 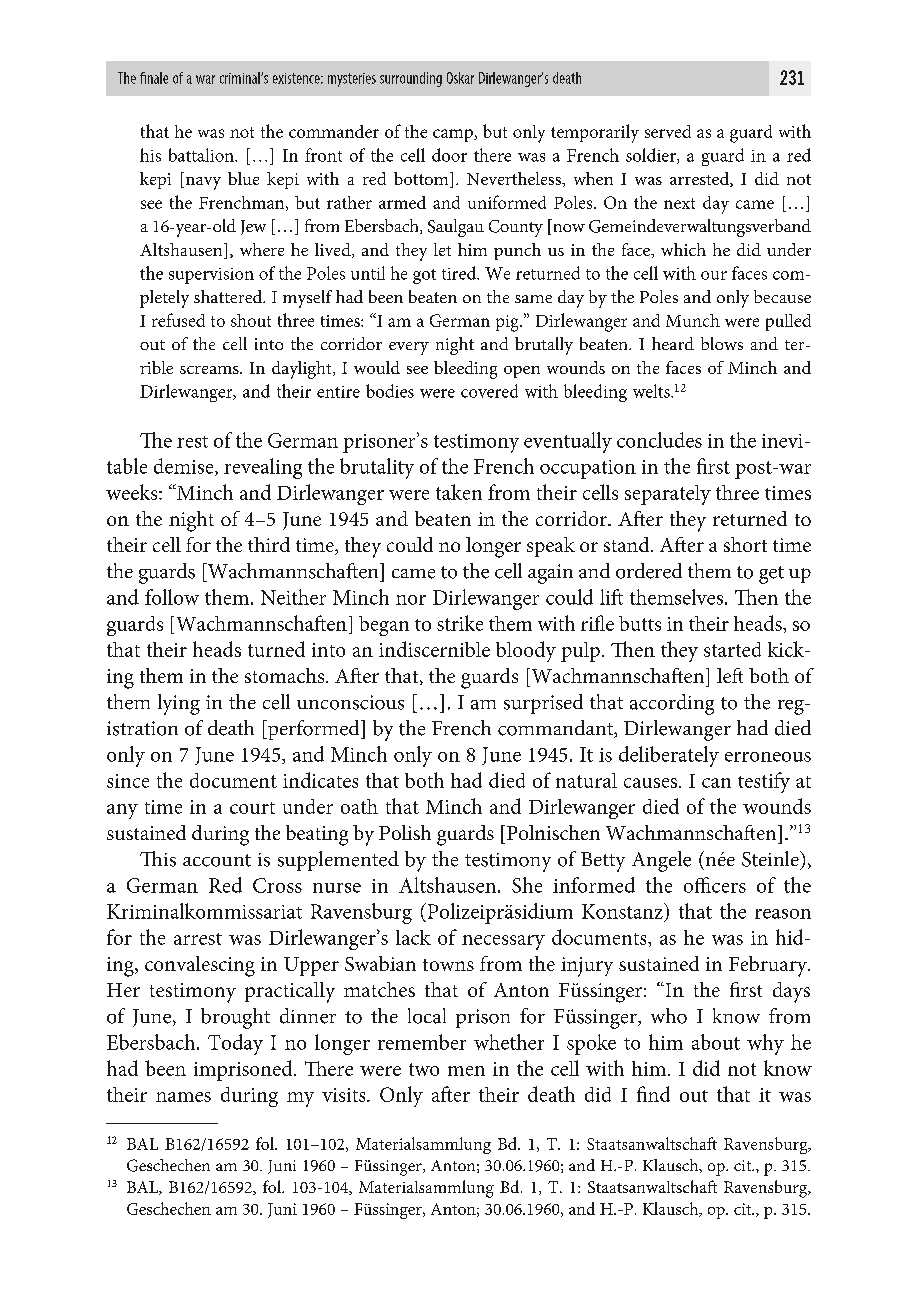 I want to click on commandant, so click(x=557, y=729).
